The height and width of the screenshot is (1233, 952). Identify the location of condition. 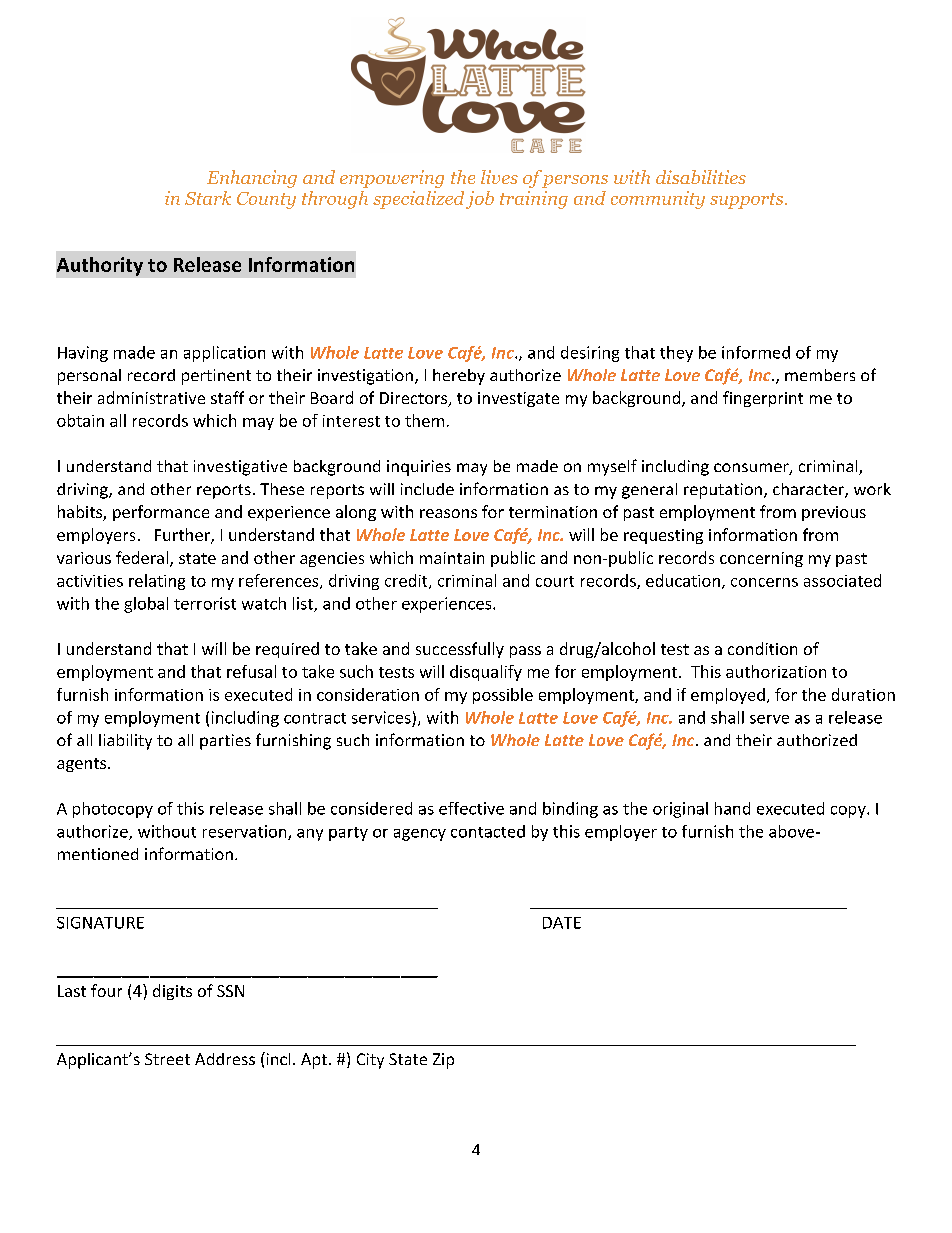
(762, 648).
